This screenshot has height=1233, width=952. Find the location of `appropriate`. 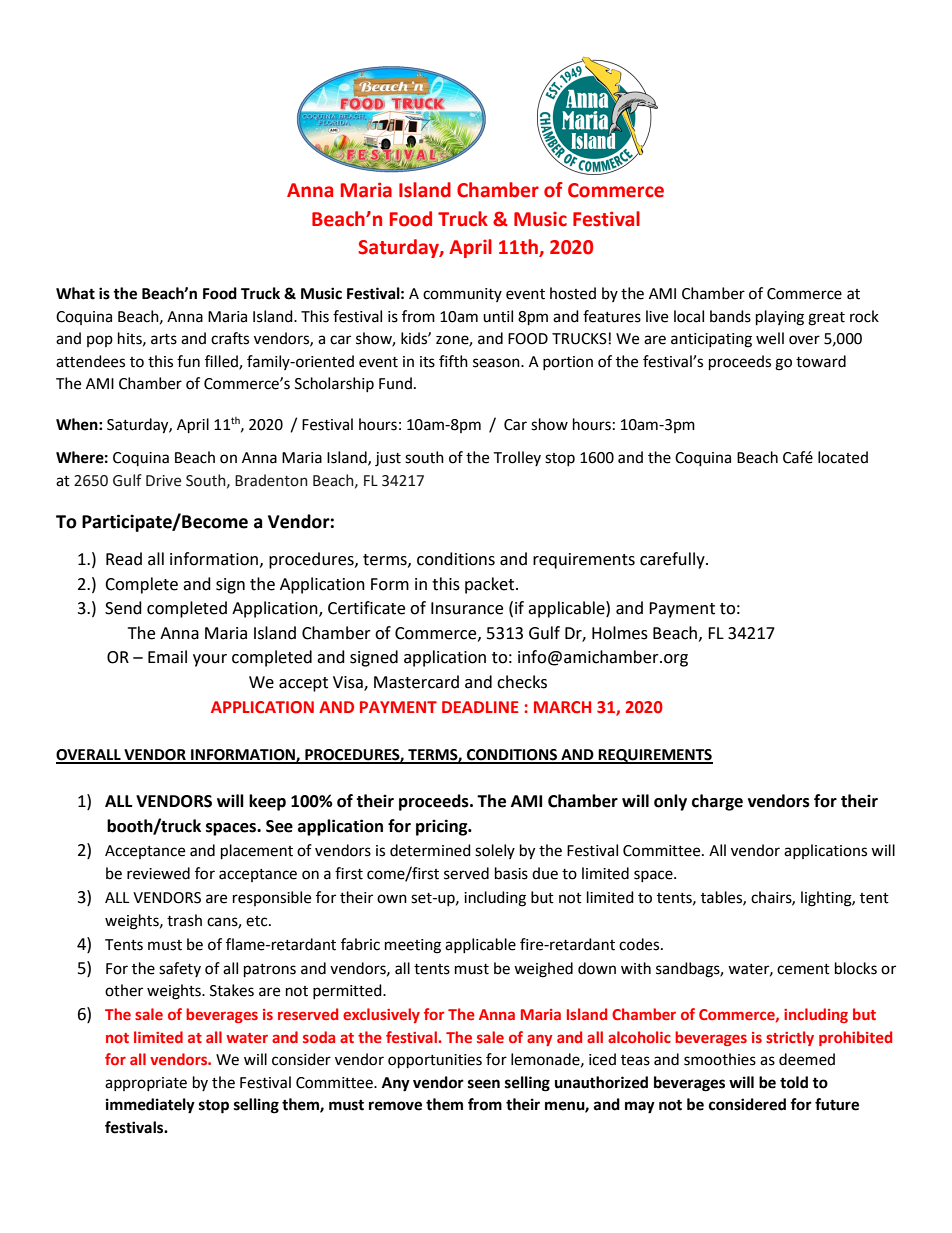

appropriate is located at coordinates (146, 1084).
